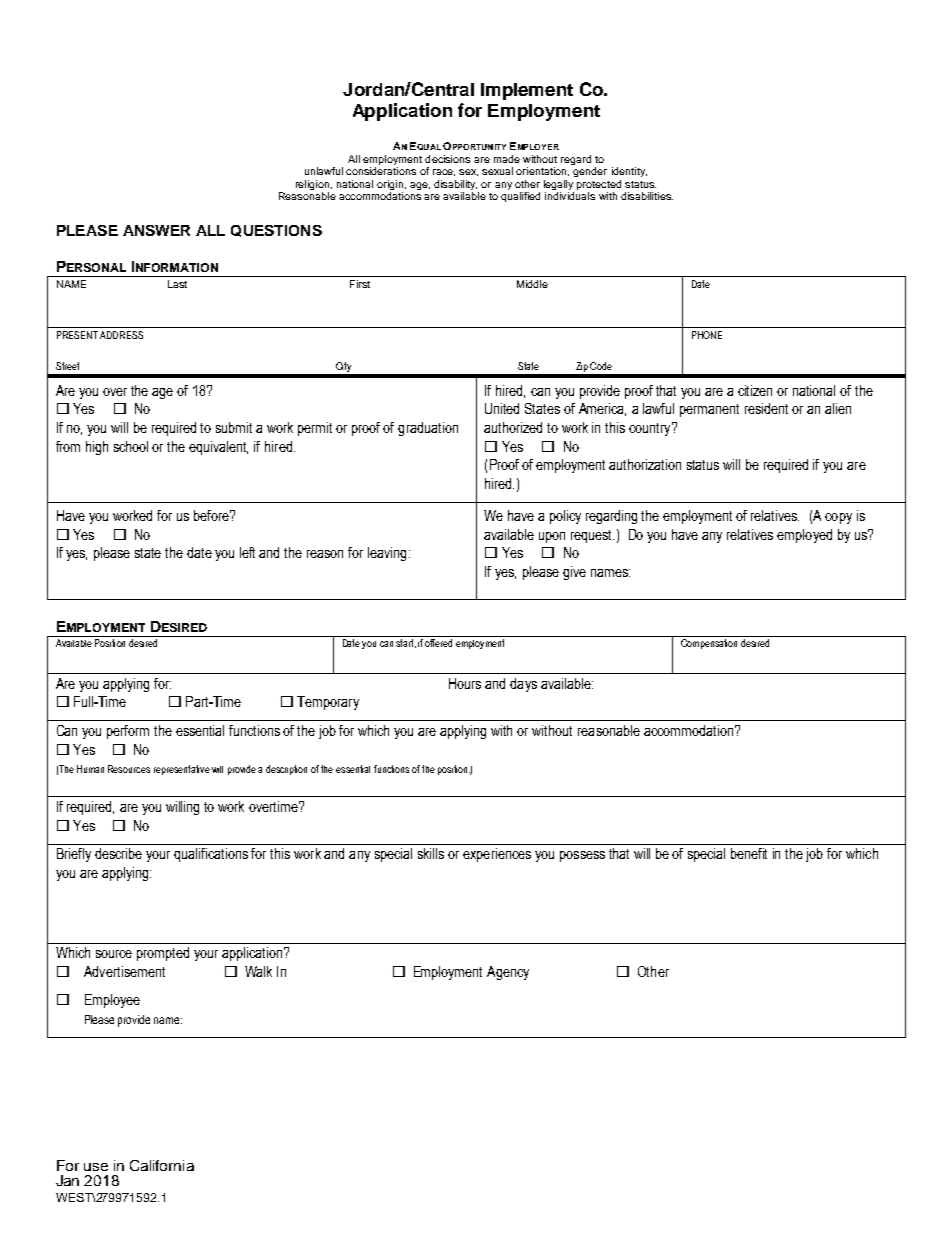 The height and width of the screenshot is (1233, 952). What do you see at coordinates (508, 973) in the screenshot?
I see `Agency` at bounding box center [508, 973].
